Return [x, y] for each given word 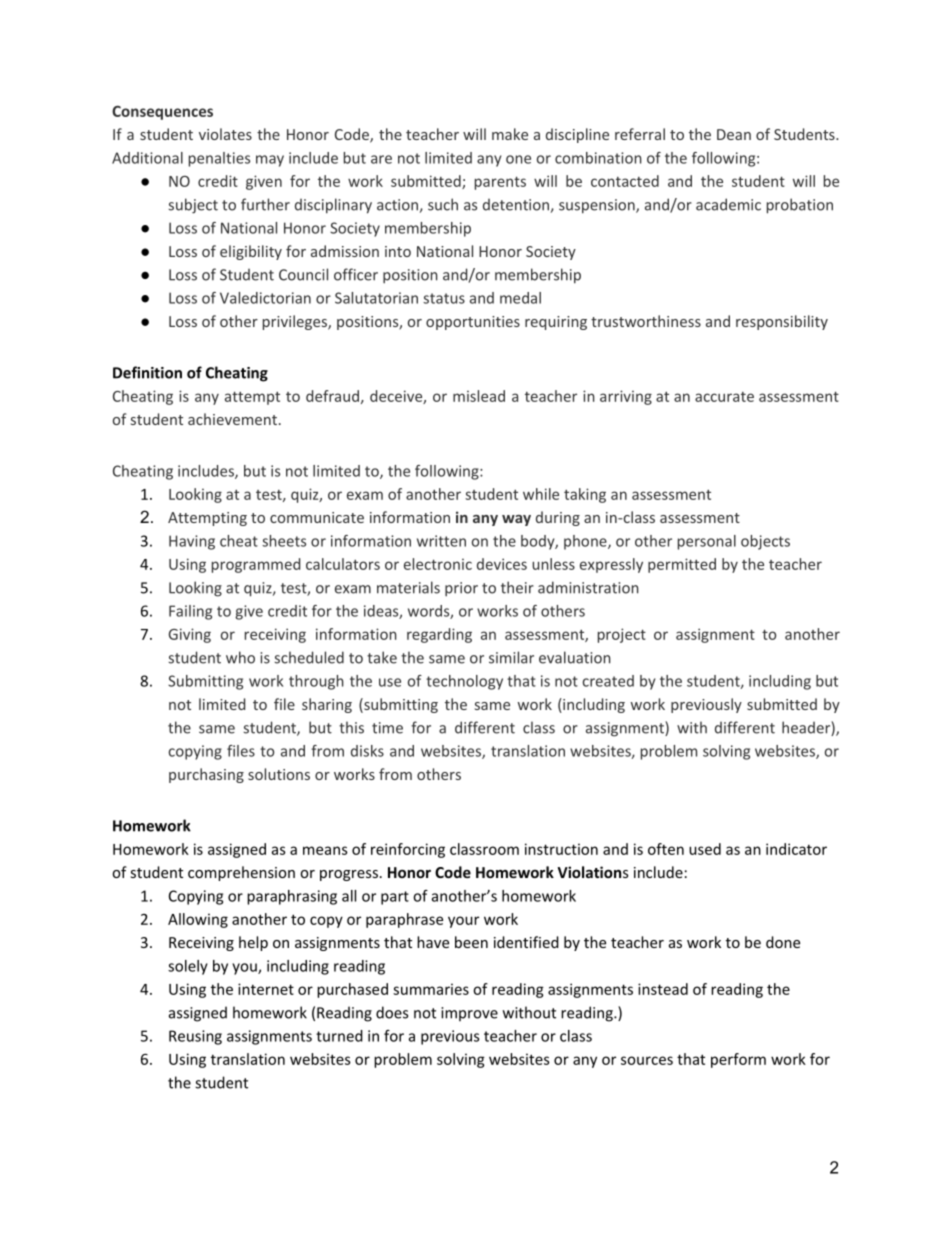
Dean [734, 134]
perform [738, 1060]
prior [461, 589]
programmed [256, 565]
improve [469, 1014]
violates [225, 134]
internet [266, 989]
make [510, 134]
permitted [682, 565]
